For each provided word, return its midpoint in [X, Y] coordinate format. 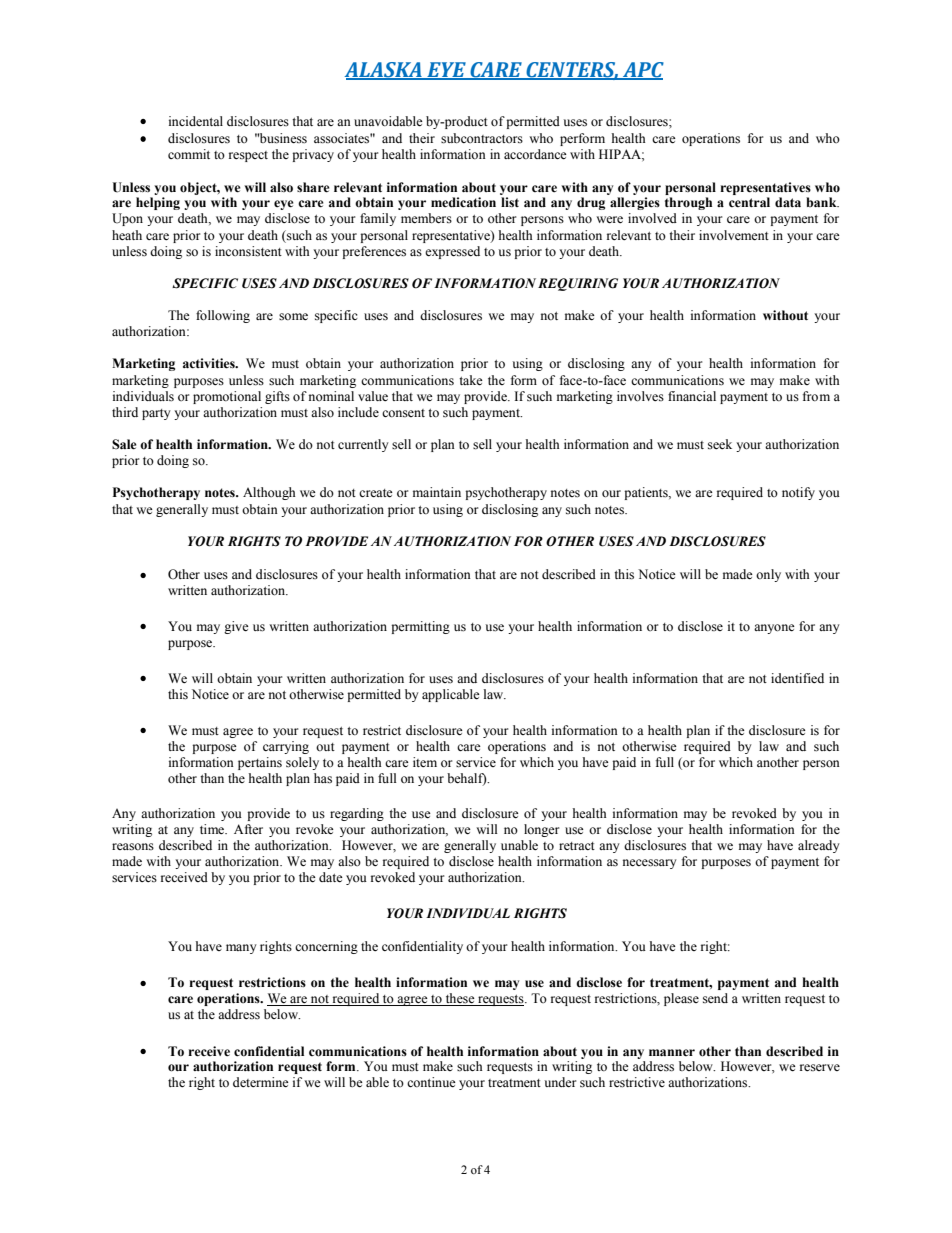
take [471, 380]
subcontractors [482, 138]
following [223, 316]
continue [431, 1082]
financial [692, 396]
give [236, 627]
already [819, 846]
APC [642, 70]
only [768, 575]
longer [541, 830]
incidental [196, 121]
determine [261, 1082]
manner [672, 1052]
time [213, 829]
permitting [420, 627]
